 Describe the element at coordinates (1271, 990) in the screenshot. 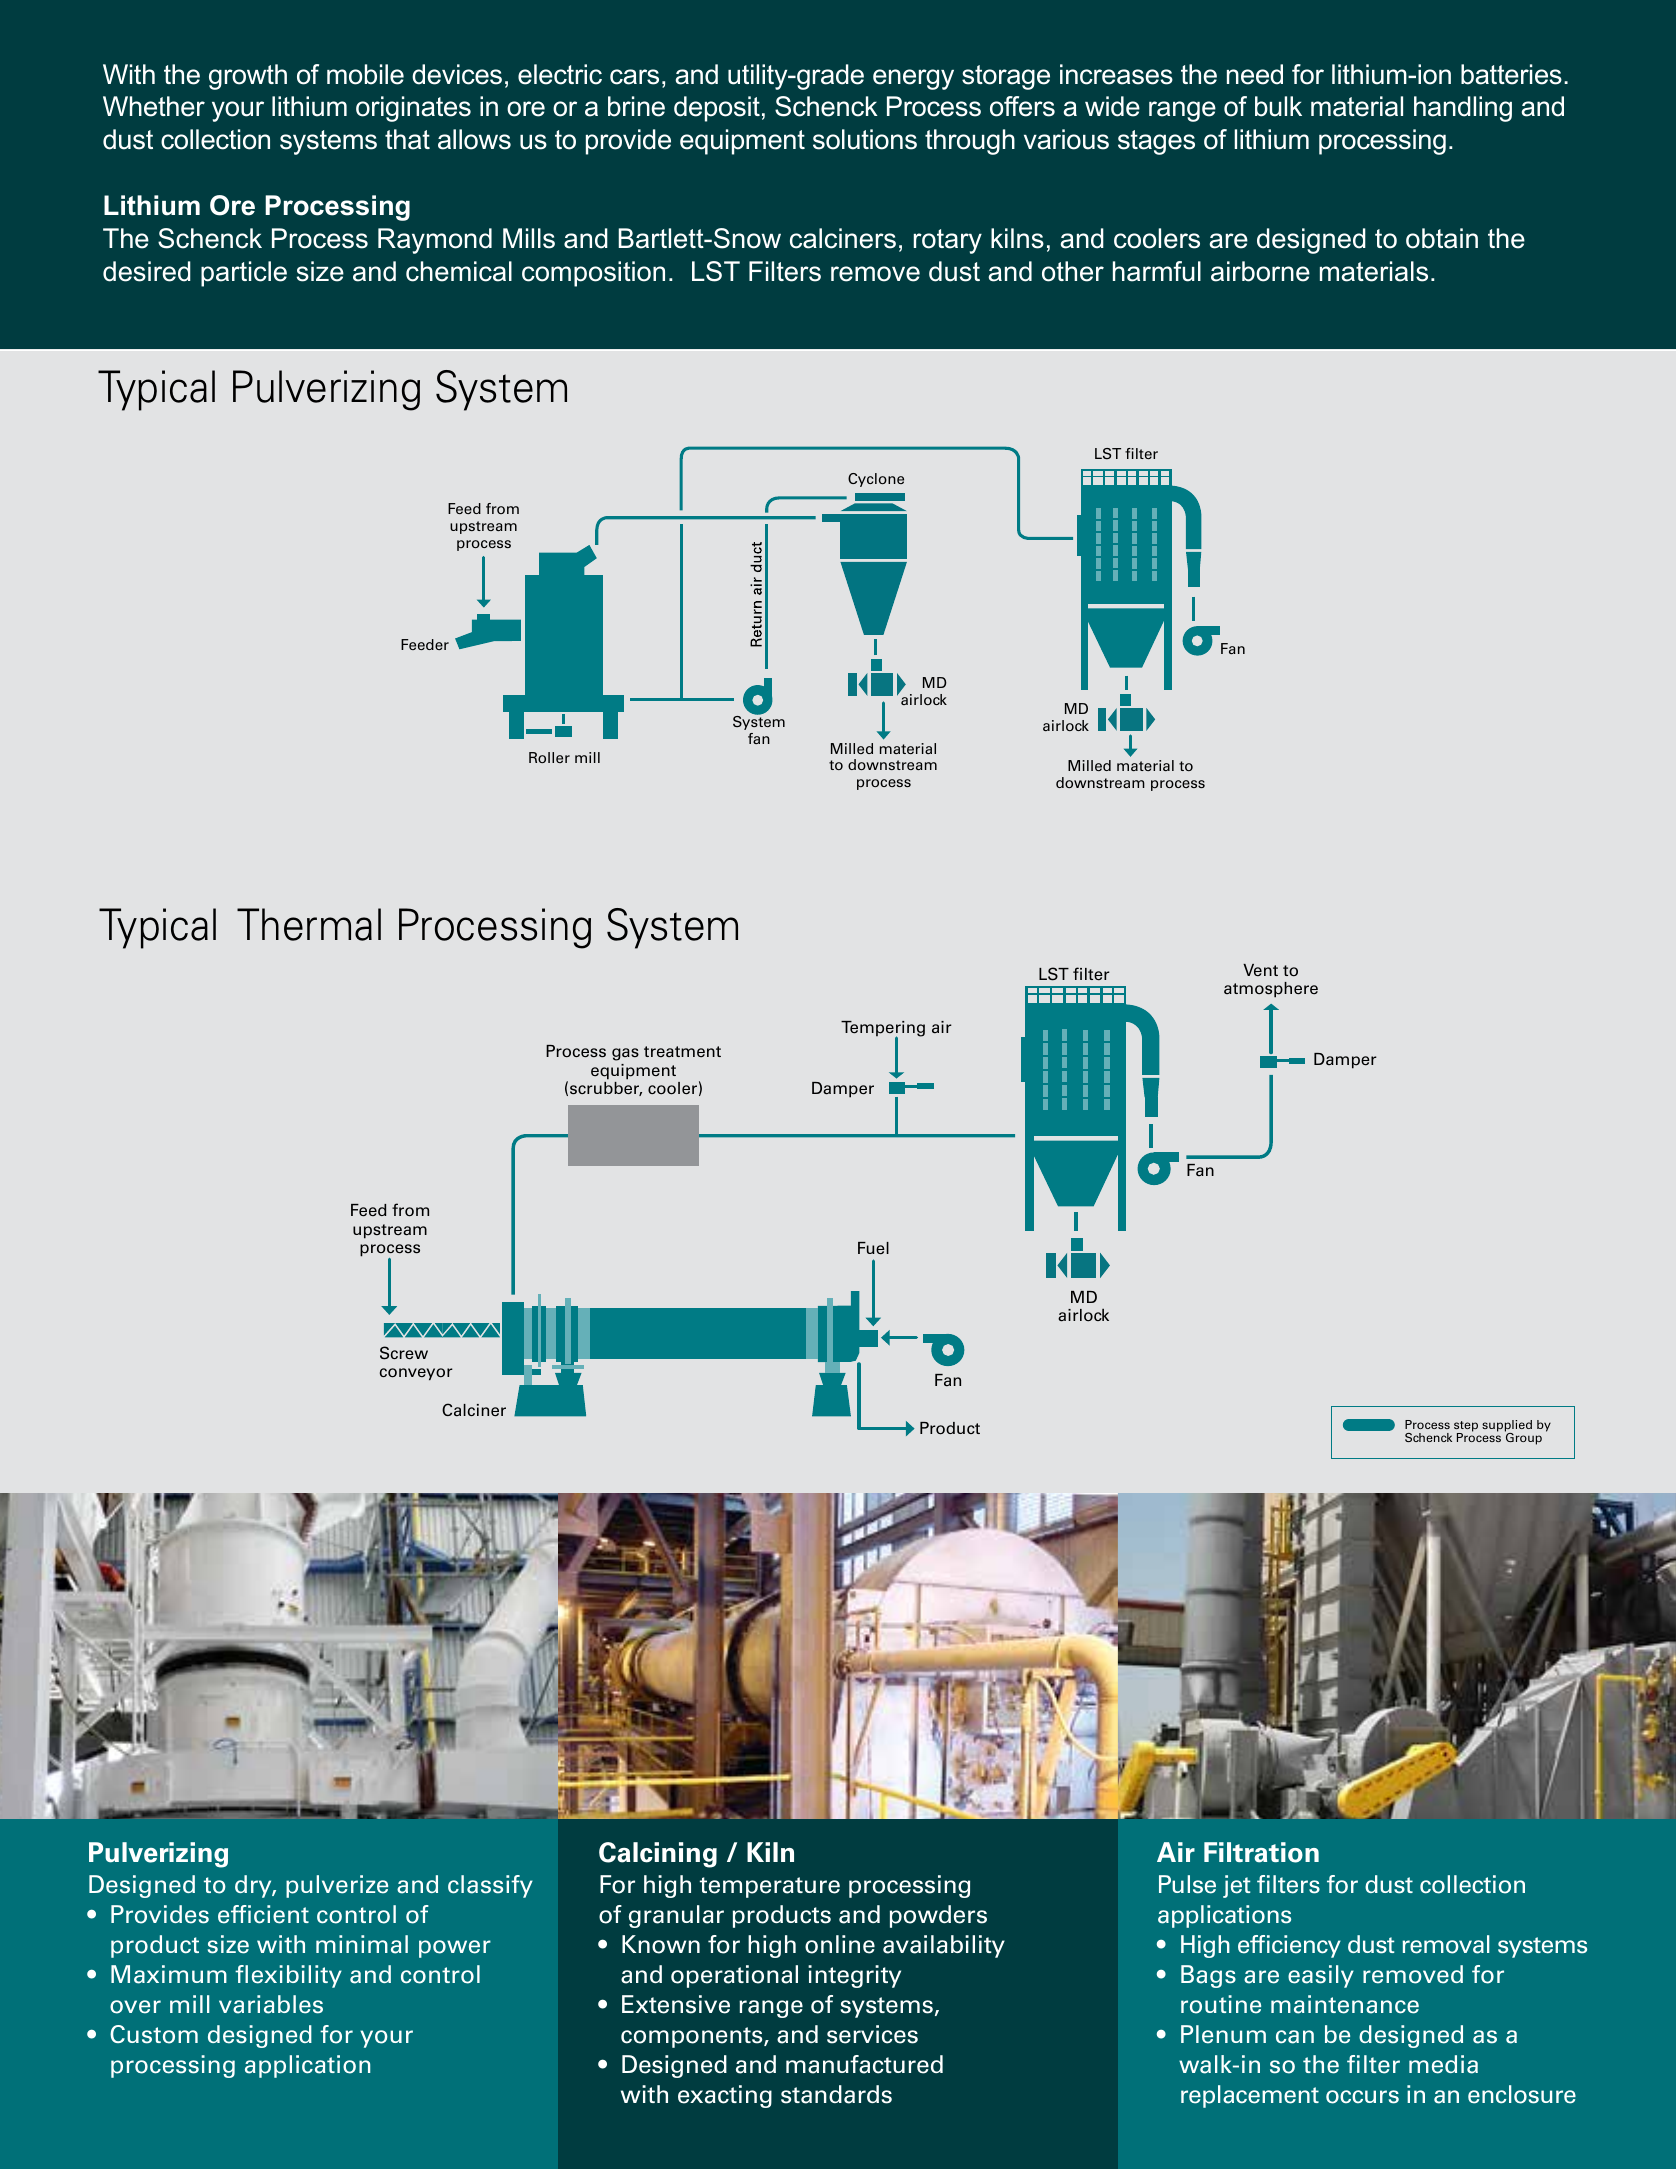

I see `atmosphere` at that location.
